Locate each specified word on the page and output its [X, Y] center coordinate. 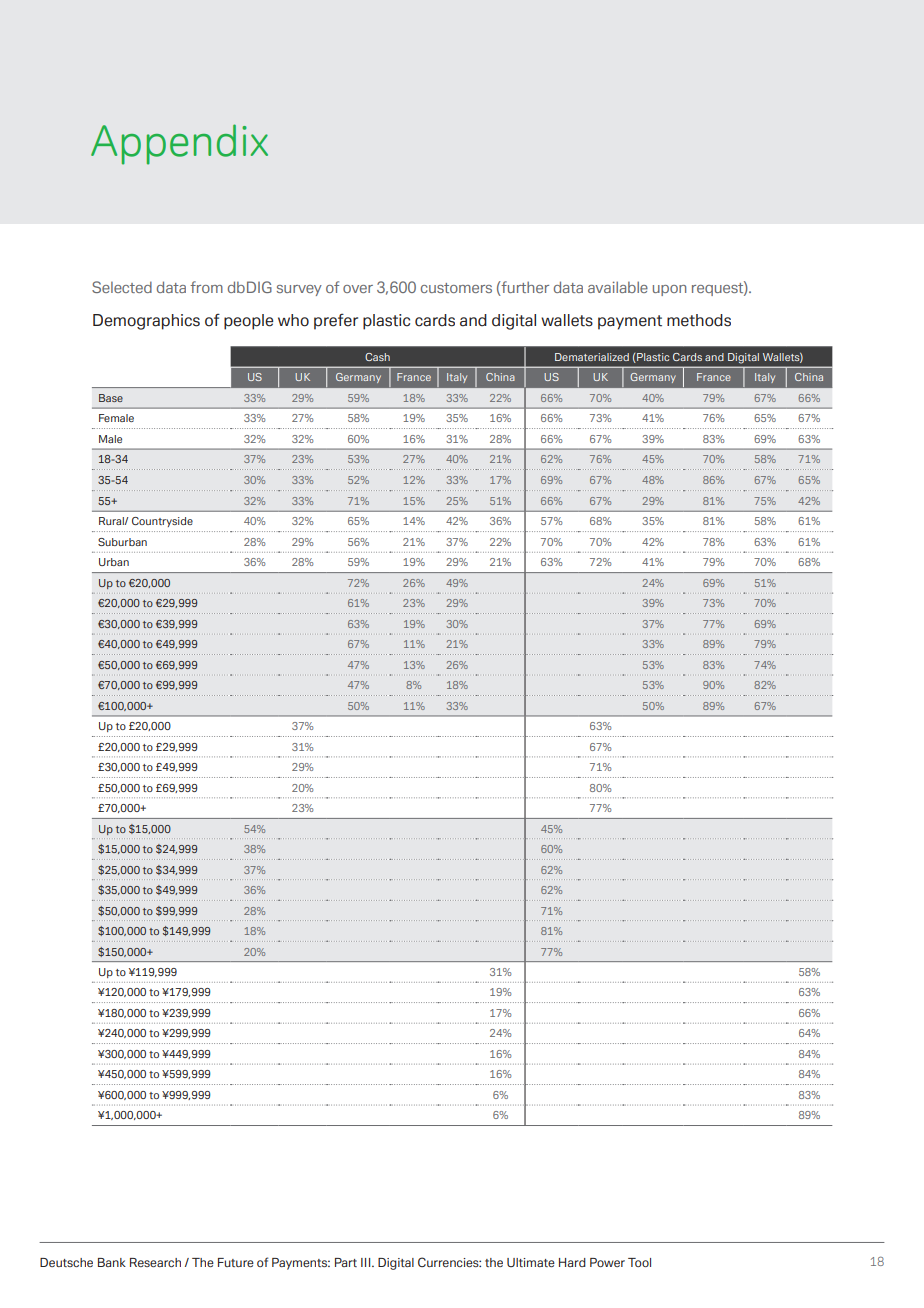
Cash [377, 357]
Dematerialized [592, 357]
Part [346, 1262]
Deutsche [66, 1262]
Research [155, 1262]
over [358, 289]
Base [111, 398]
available [618, 287]
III [367, 1262]
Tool [639, 1262]
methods [699, 320]
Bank [112, 1262]
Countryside [162, 522]
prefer [336, 321]
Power [607, 1262]
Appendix [179, 144]
